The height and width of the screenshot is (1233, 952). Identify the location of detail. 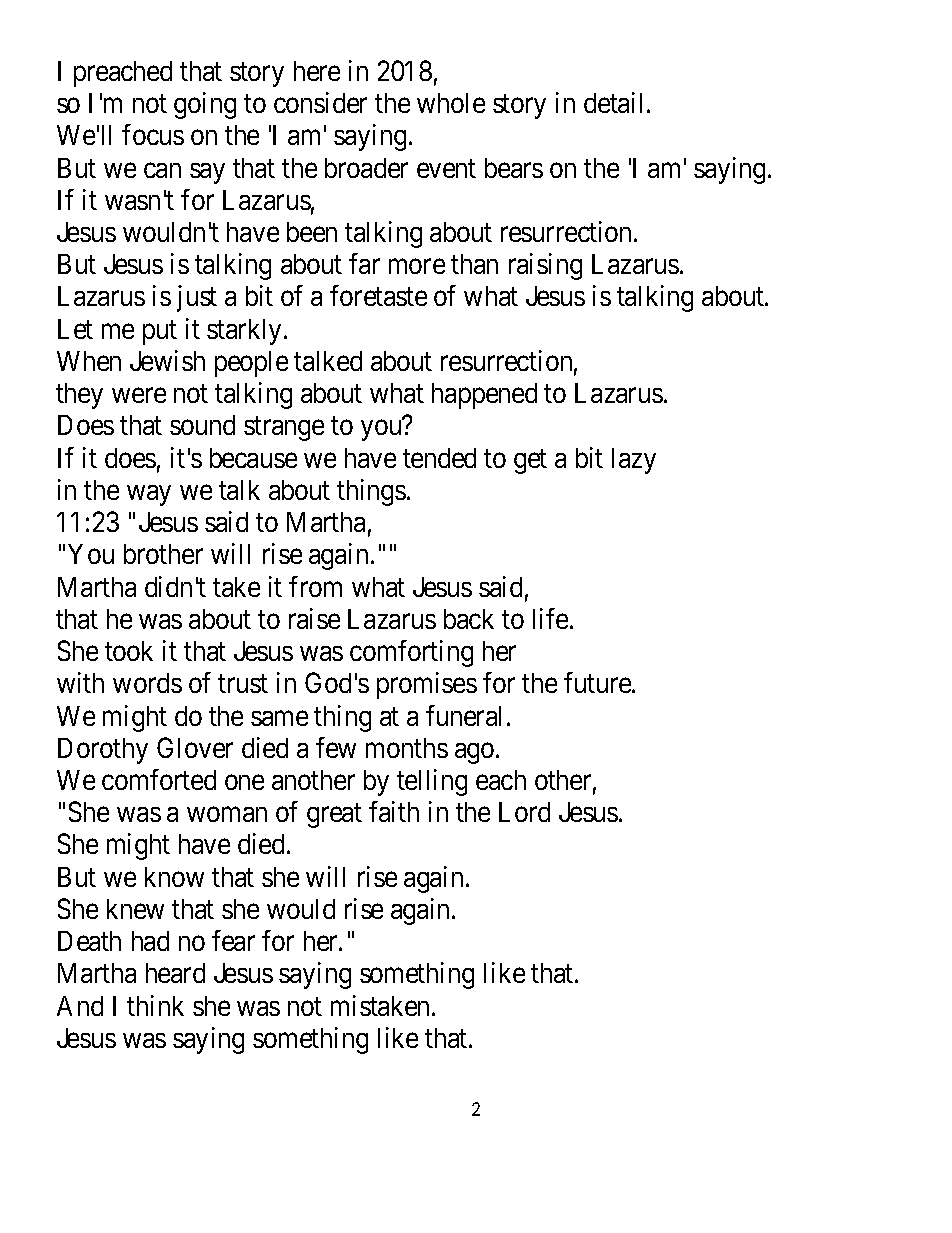
(616, 102).
